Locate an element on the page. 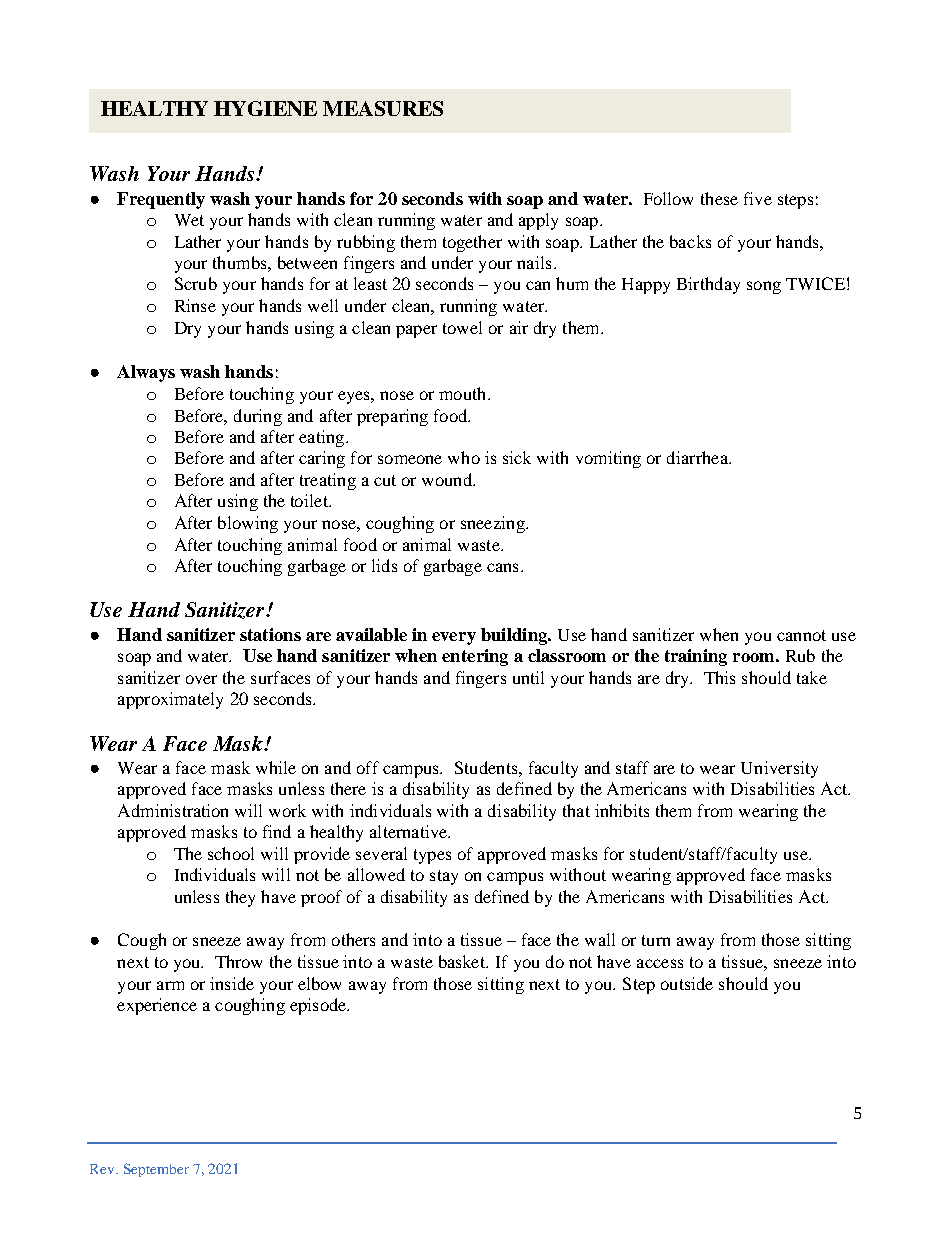  Administration is located at coordinates (173, 810).
